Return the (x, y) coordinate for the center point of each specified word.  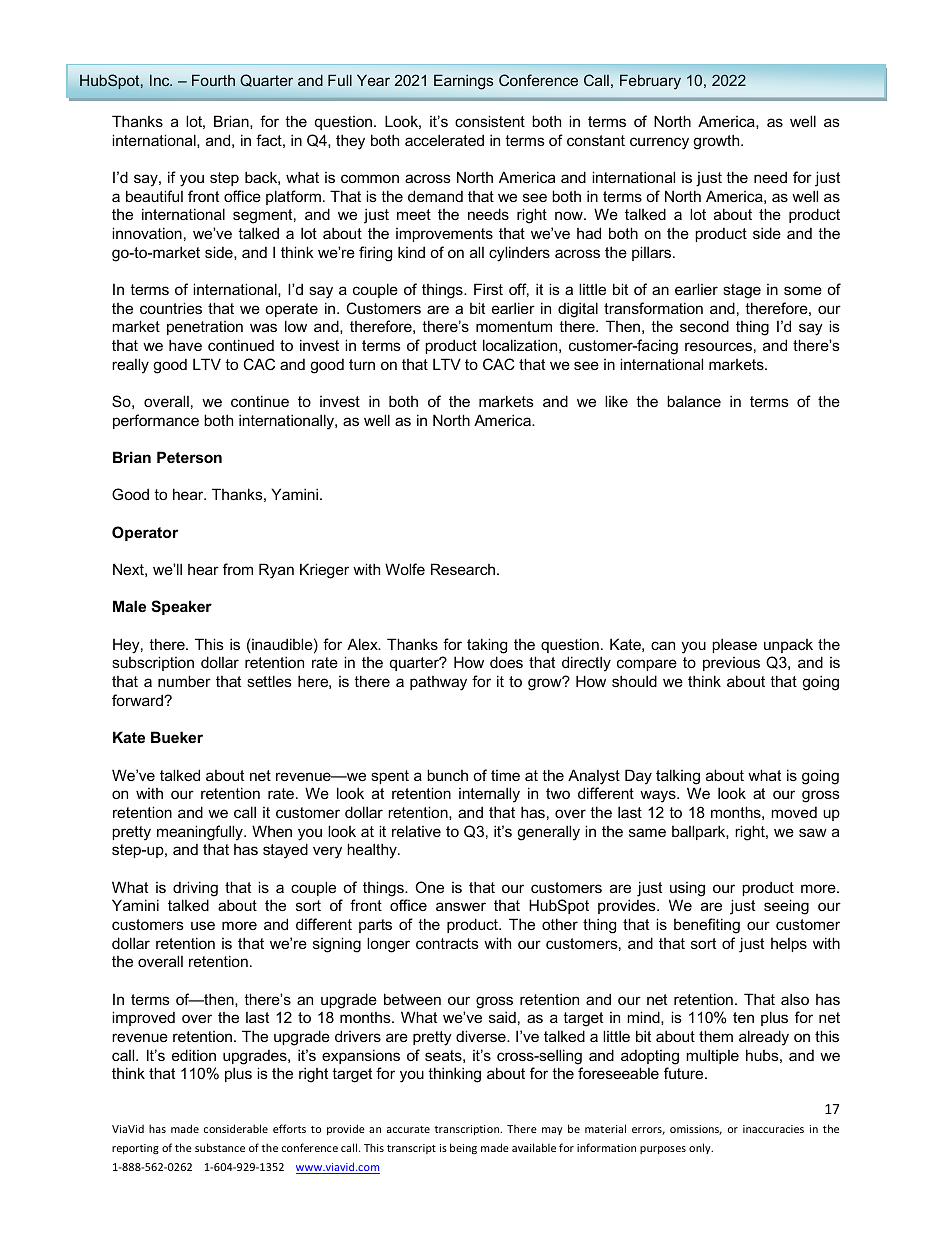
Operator (145, 533)
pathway (438, 683)
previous (731, 664)
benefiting (707, 926)
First (488, 289)
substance (220, 1147)
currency (659, 143)
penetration (205, 328)
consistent (490, 121)
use (203, 925)
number (184, 681)
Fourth (213, 80)
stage (742, 291)
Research (463, 569)
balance (694, 401)
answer (461, 906)
